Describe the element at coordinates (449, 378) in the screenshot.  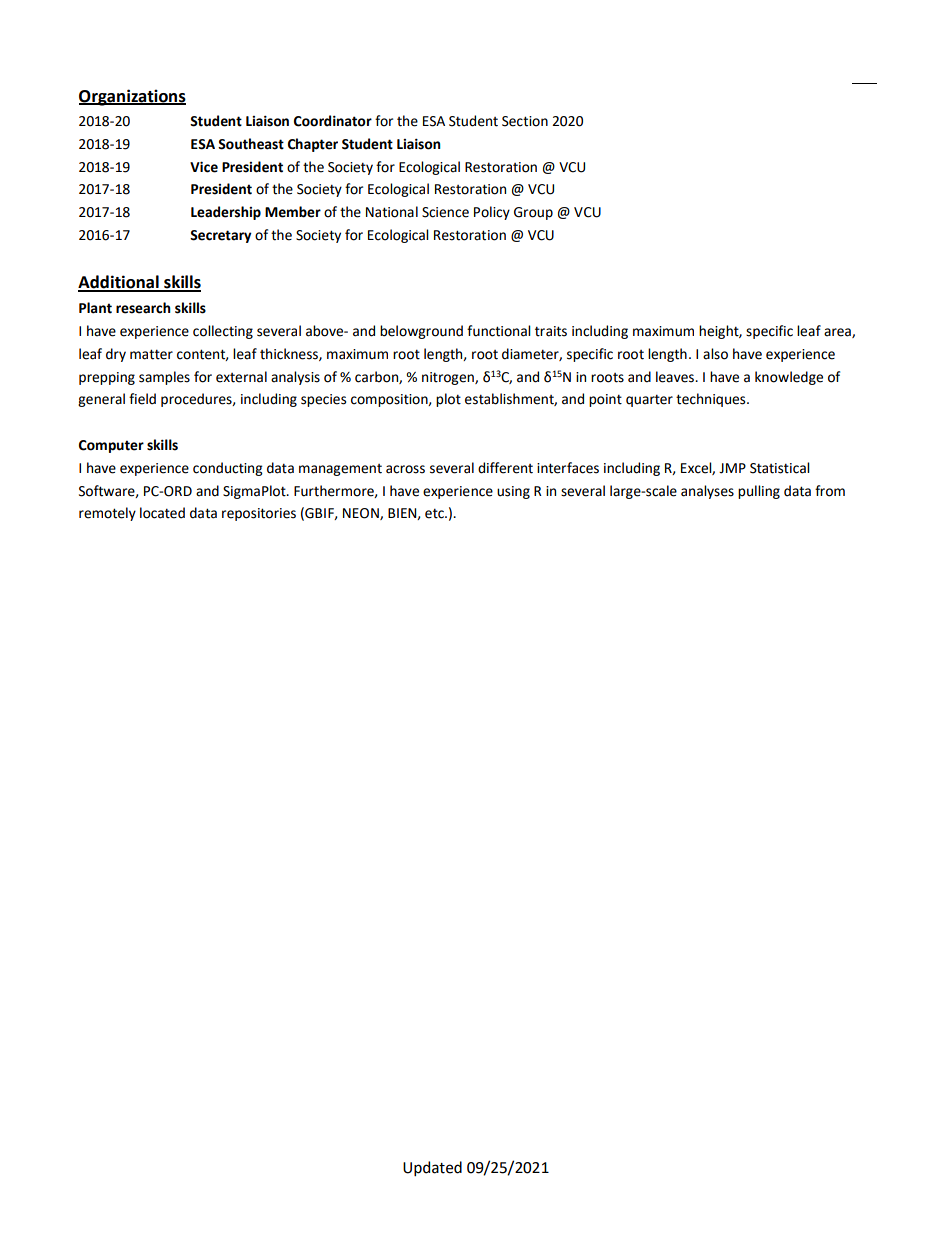
I see `nitrogen` at that location.
